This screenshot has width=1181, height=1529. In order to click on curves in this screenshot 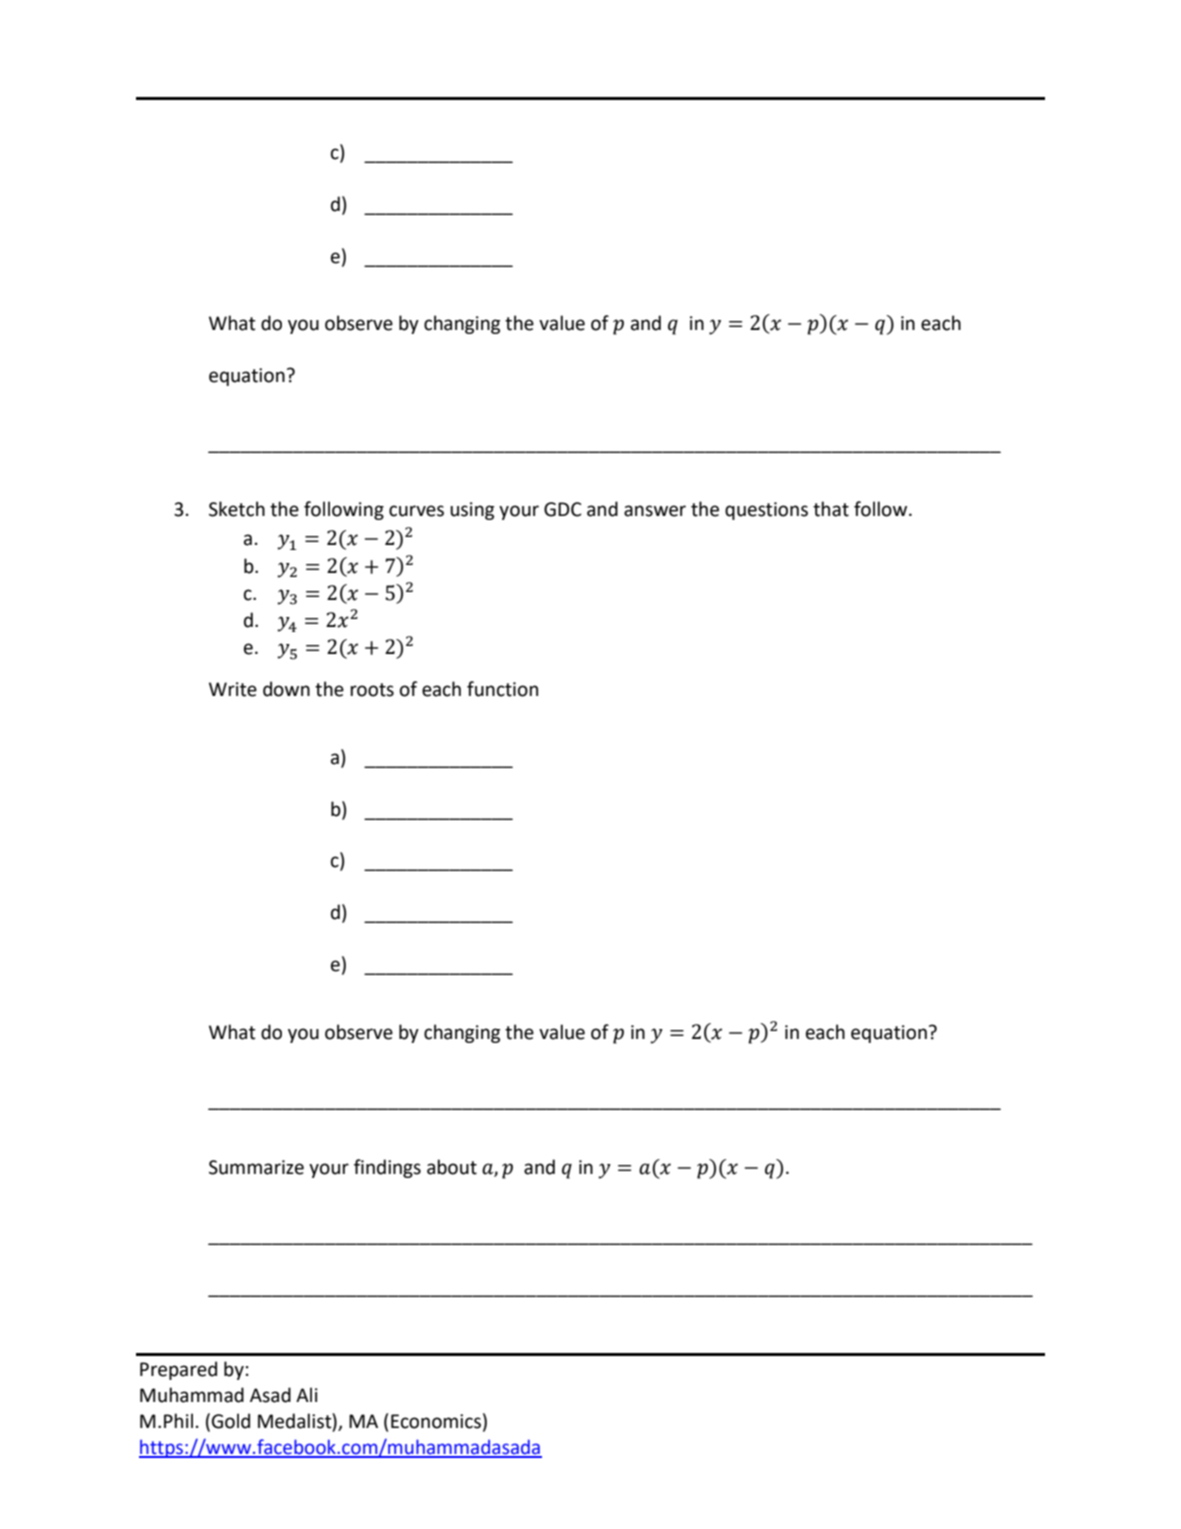, I will do `click(416, 511)`.
